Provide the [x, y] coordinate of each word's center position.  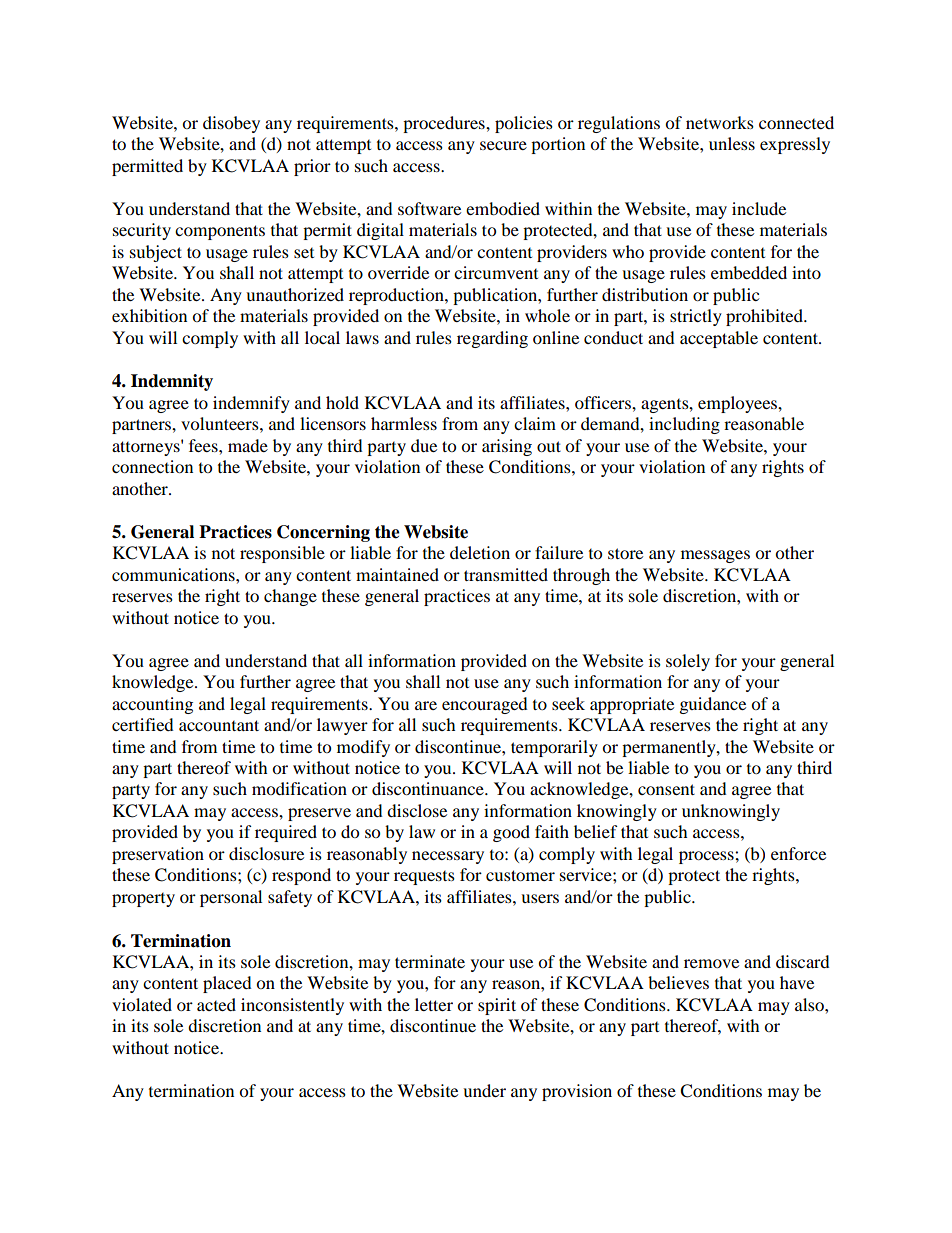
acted [216, 1004]
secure [503, 145]
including [684, 425]
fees [204, 445]
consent [666, 789]
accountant [219, 725]
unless [732, 143]
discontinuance [429, 788]
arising [507, 447]
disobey [231, 124]
